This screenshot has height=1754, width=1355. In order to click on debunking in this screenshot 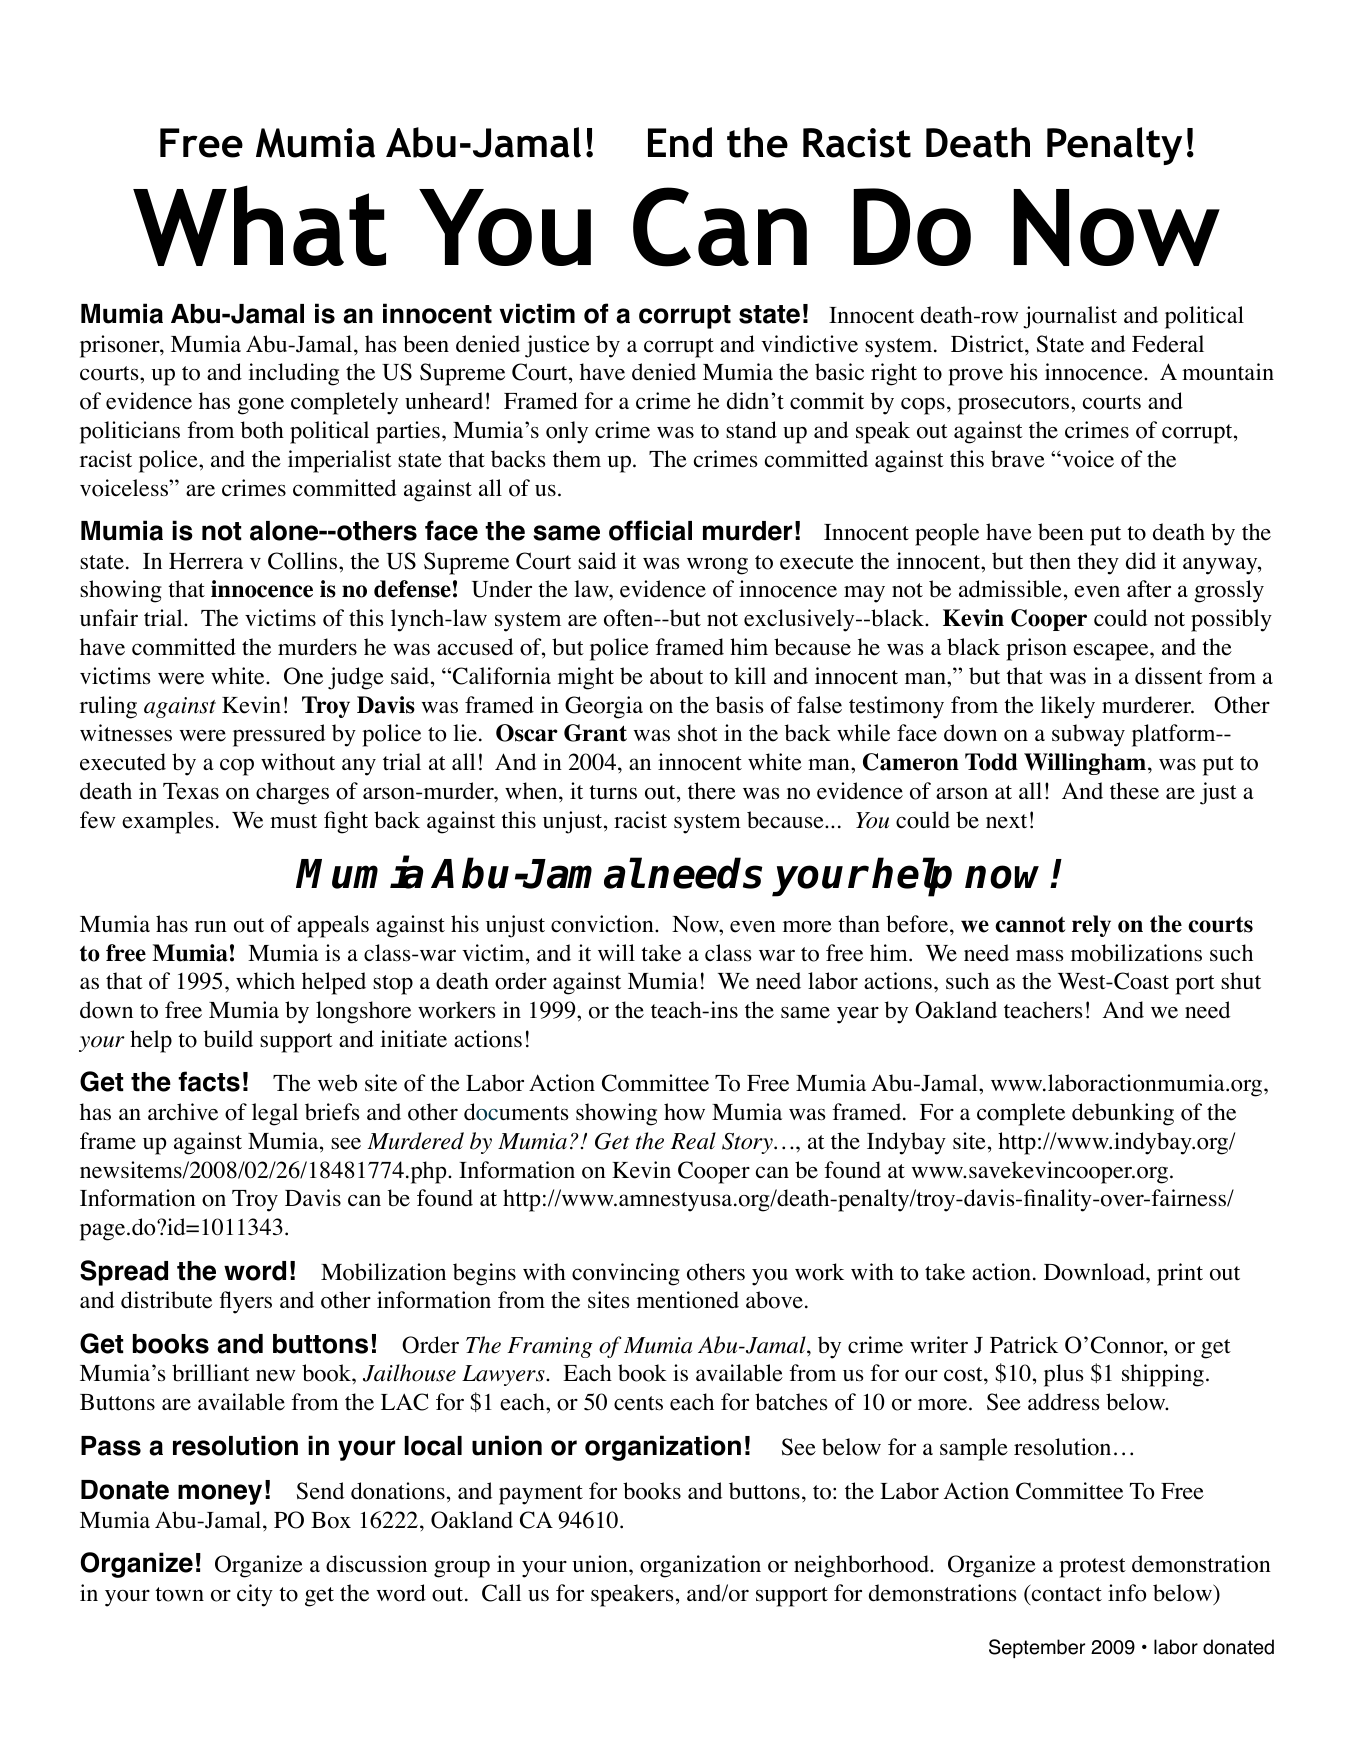, I will do `click(1123, 1114)`.
